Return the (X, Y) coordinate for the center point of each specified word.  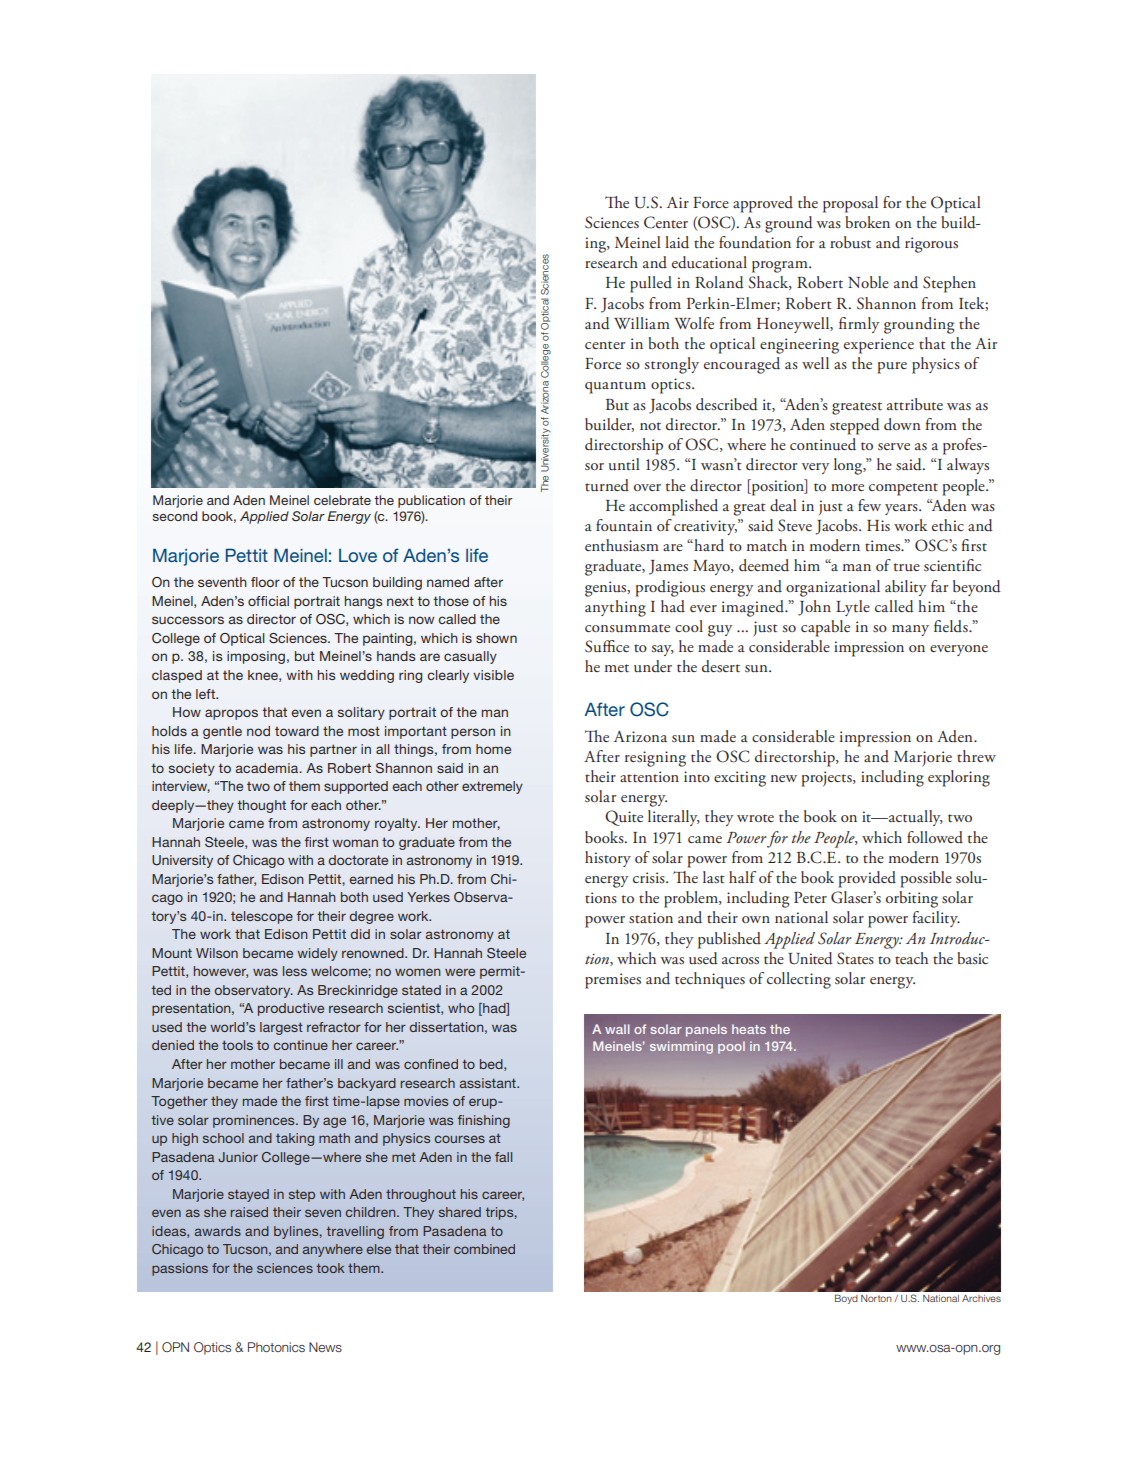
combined (484, 1249)
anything (615, 608)
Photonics (276, 1347)
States (855, 958)
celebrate (342, 500)
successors (188, 620)
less (295, 971)
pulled (651, 284)
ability (905, 588)
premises (613, 981)
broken (867, 222)
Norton (876, 1298)
